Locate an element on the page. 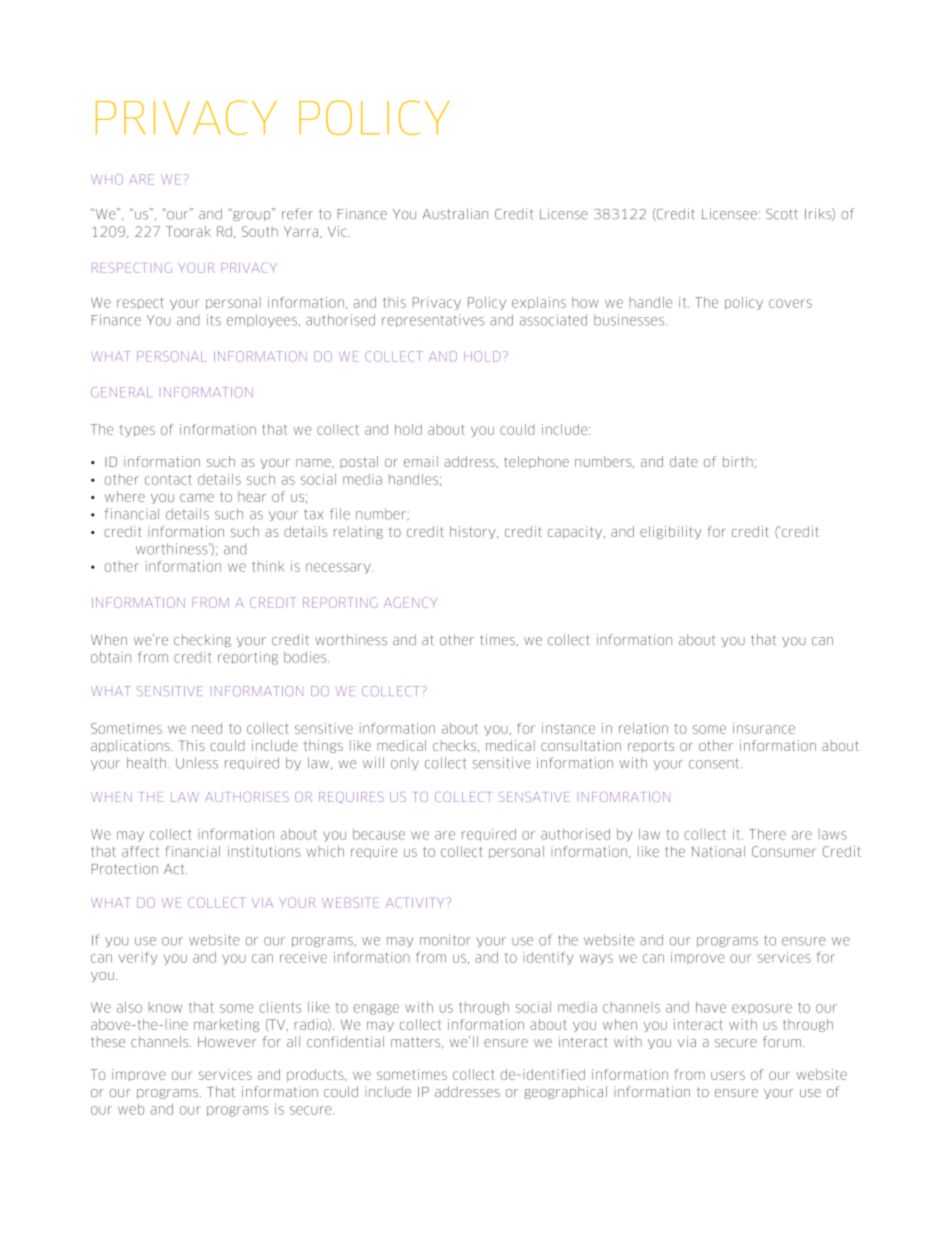  AGENCY is located at coordinates (410, 602).
